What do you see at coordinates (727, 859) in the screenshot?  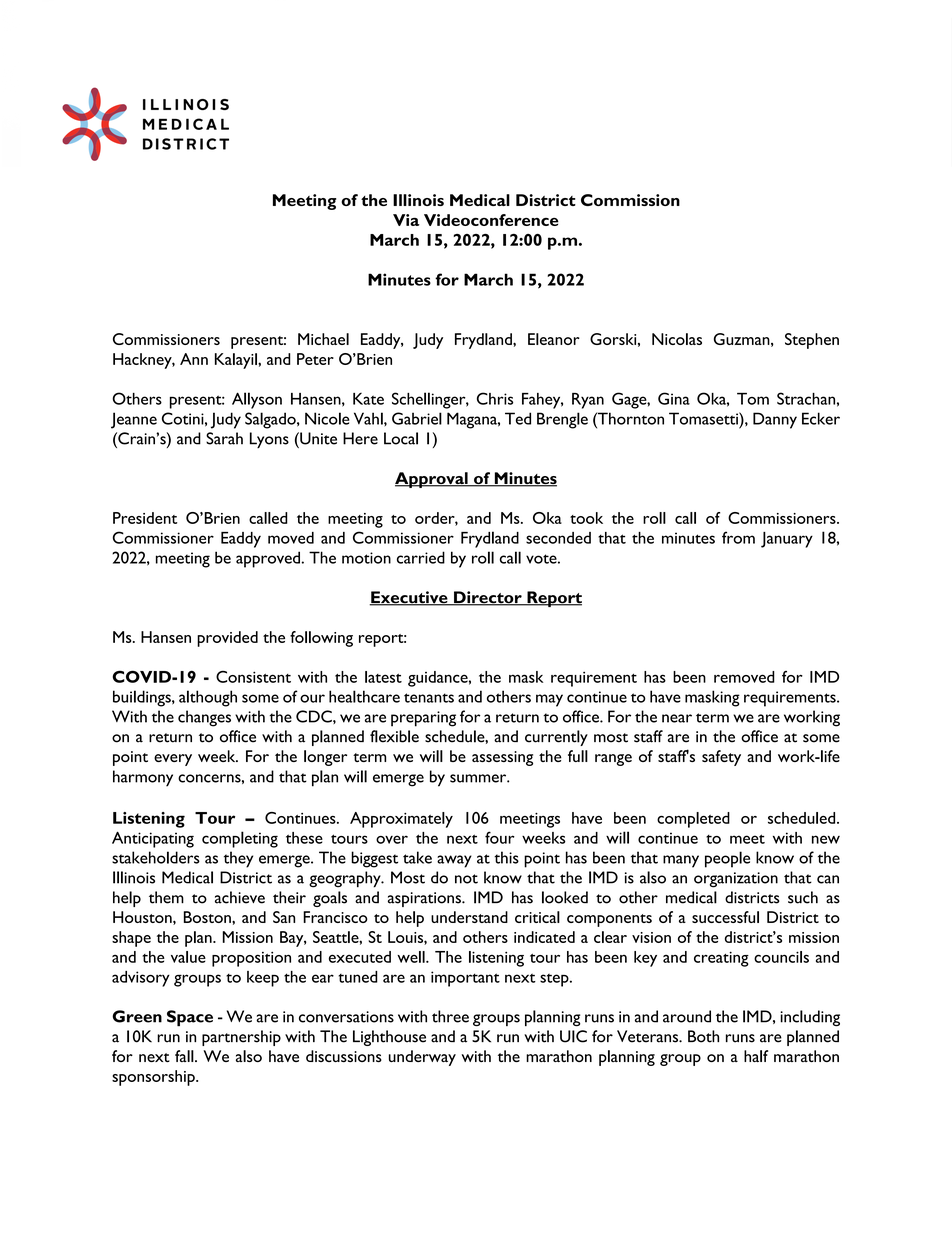 I see `people` at bounding box center [727, 859].
